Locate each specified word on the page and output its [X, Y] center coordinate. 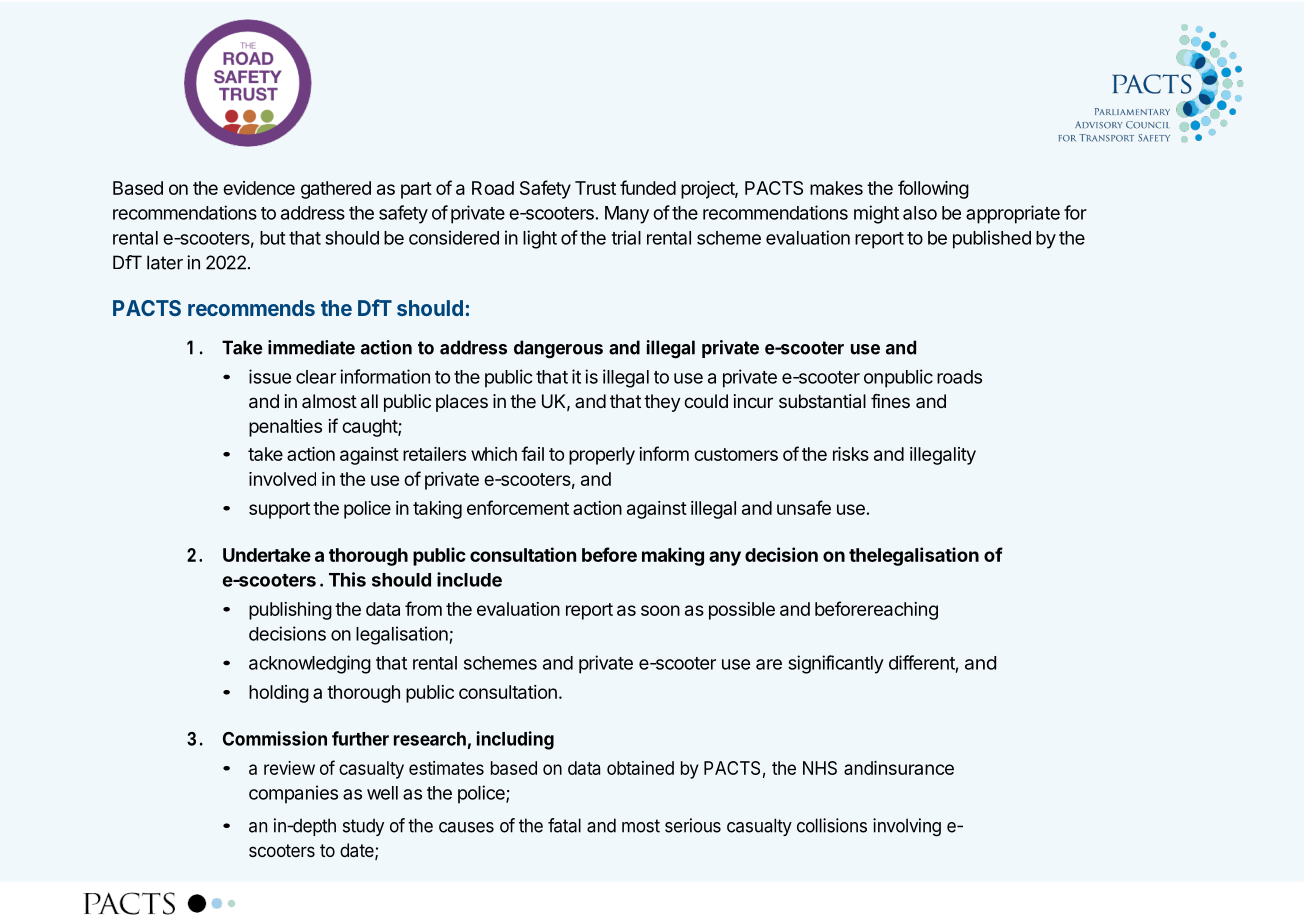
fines [890, 401]
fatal [564, 825]
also [920, 213]
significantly [836, 664]
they [662, 403]
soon [660, 610]
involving [907, 827]
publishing [290, 611]
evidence [259, 188]
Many [627, 215]
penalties [285, 428]
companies [293, 794]
